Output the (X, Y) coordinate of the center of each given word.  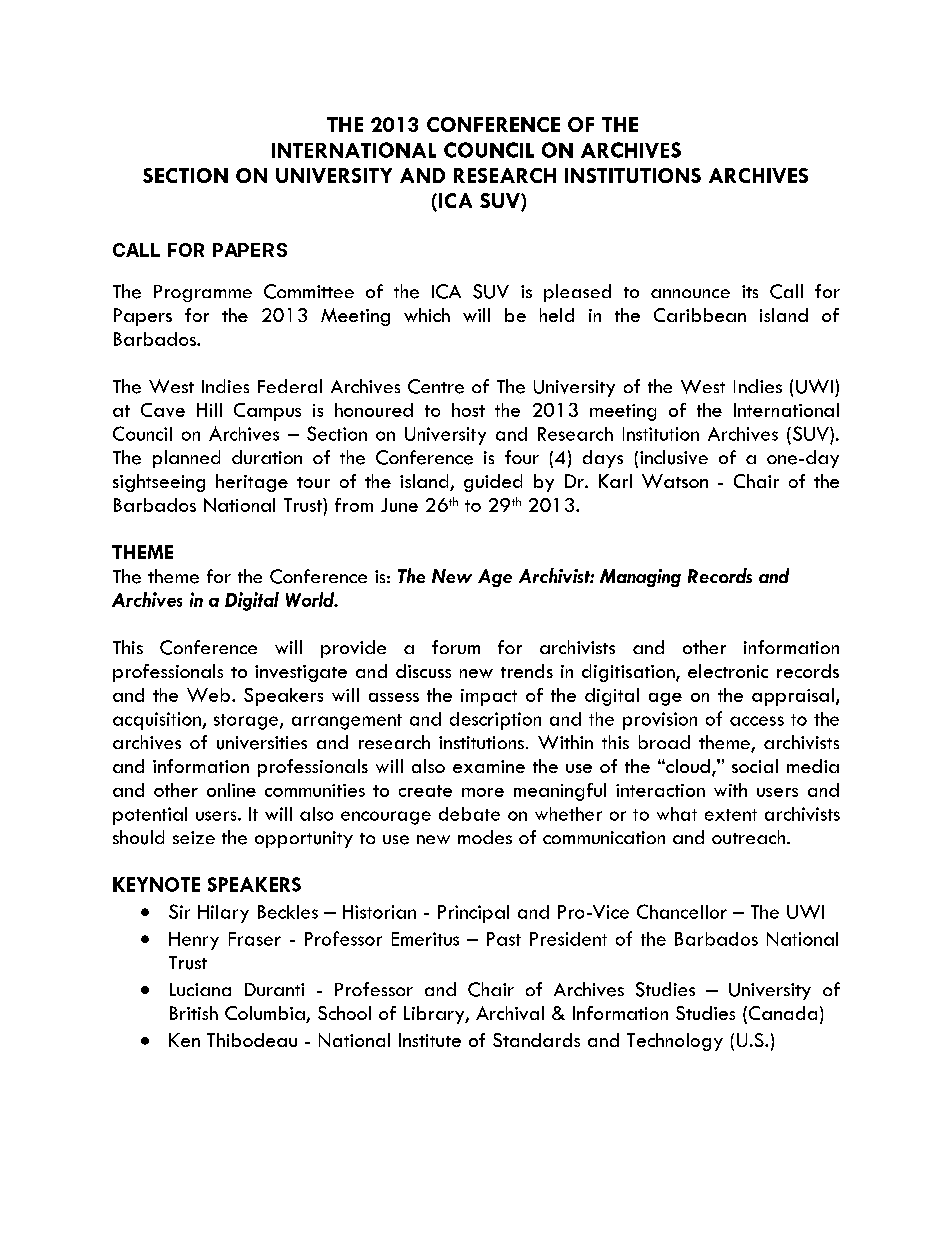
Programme (203, 293)
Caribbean (700, 315)
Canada (781, 1014)
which (427, 315)
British (194, 1013)
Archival (510, 1013)
